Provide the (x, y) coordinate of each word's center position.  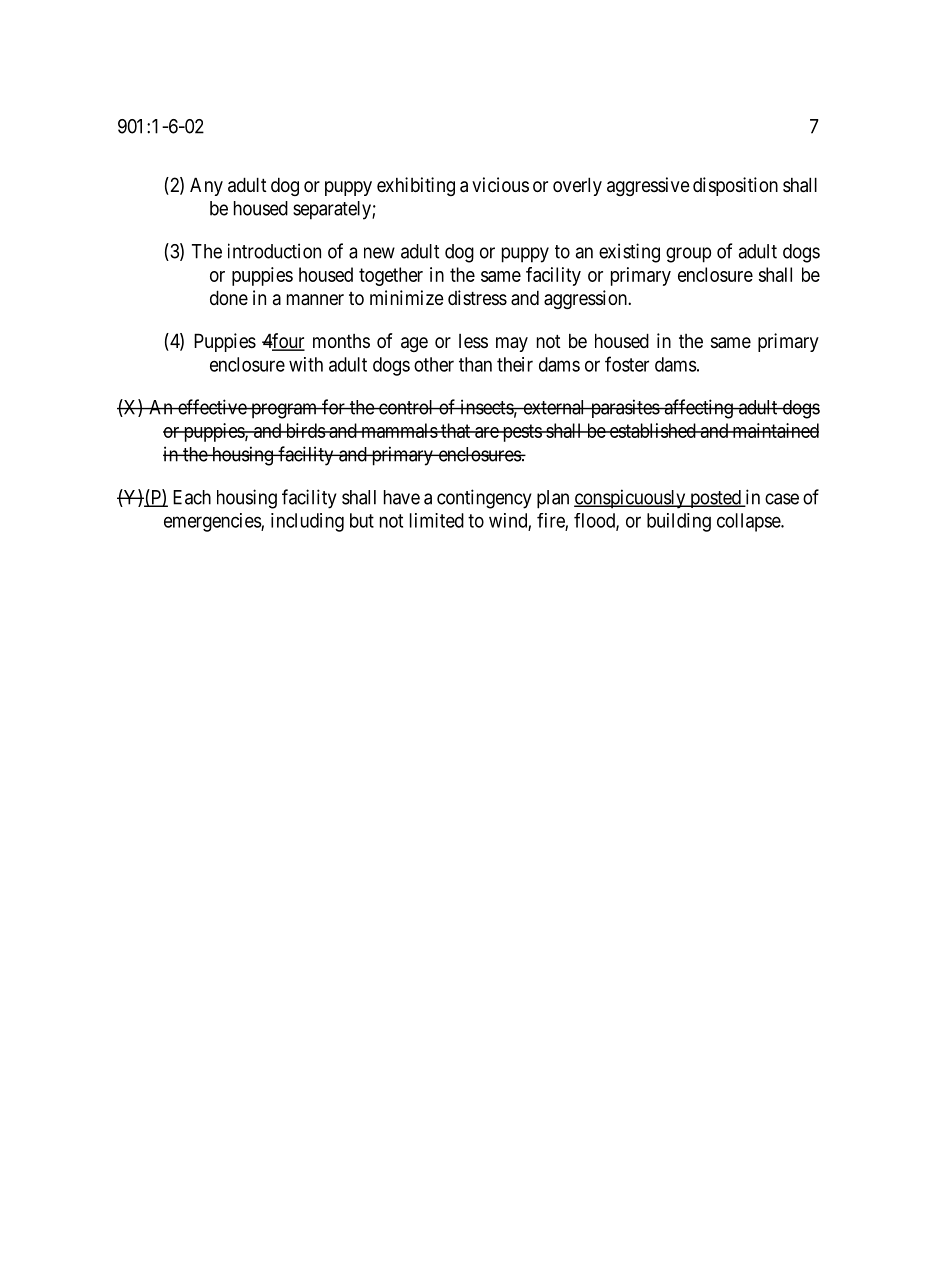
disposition (735, 186)
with (306, 364)
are (486, 432)
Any (206, 186)
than (475, 364)
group (688, 255)
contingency (484, 499)
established (652, 430)
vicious (500, 184)
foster (627, 364)
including (307, 522)
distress (477, 297)
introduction (274, 251)
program (284, 411)
